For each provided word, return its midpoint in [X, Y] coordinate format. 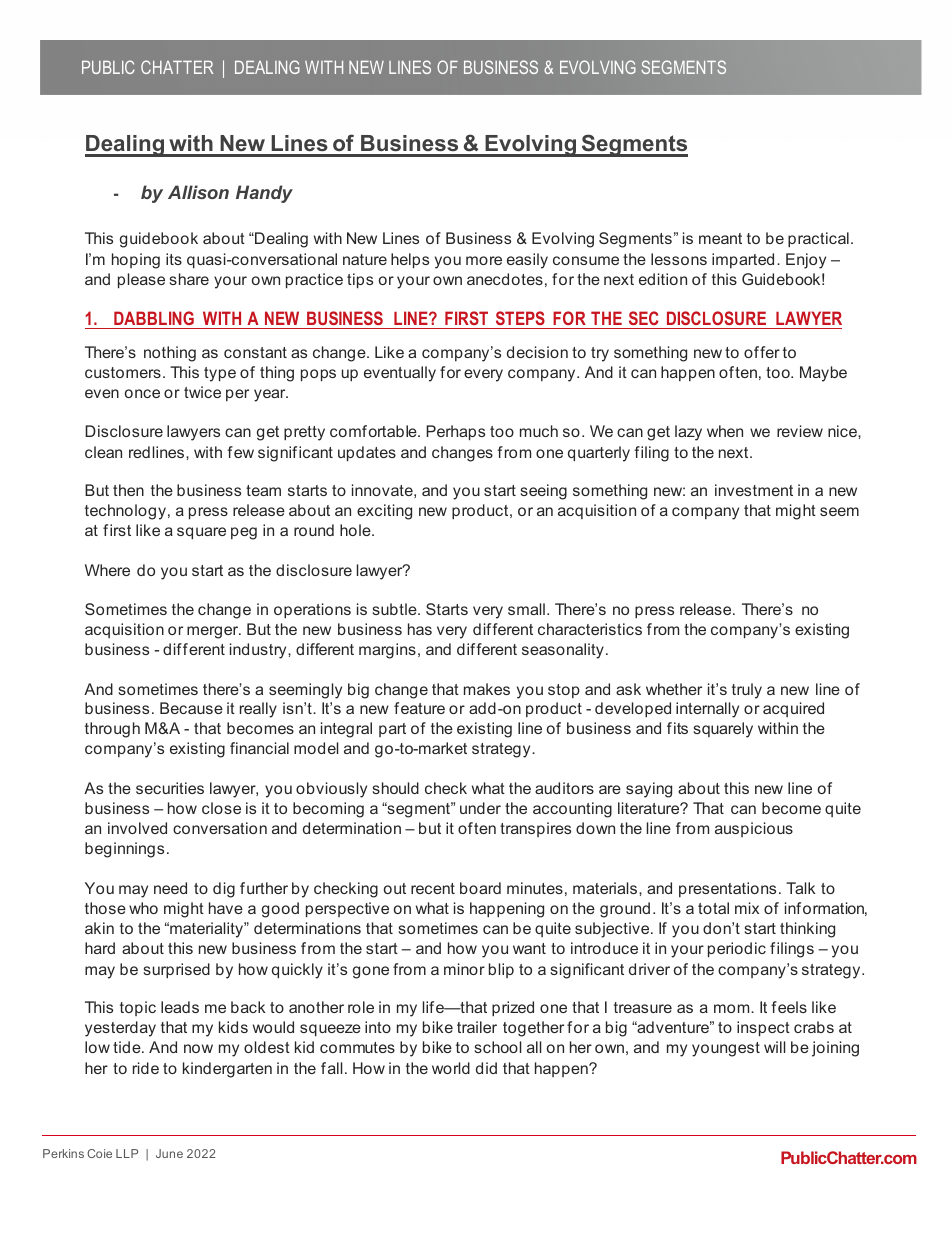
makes [487, 689]
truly [747, 691]
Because [191, 708]
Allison [198, 192]
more [484, 260]
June [169, 1153]
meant [720, 238]
